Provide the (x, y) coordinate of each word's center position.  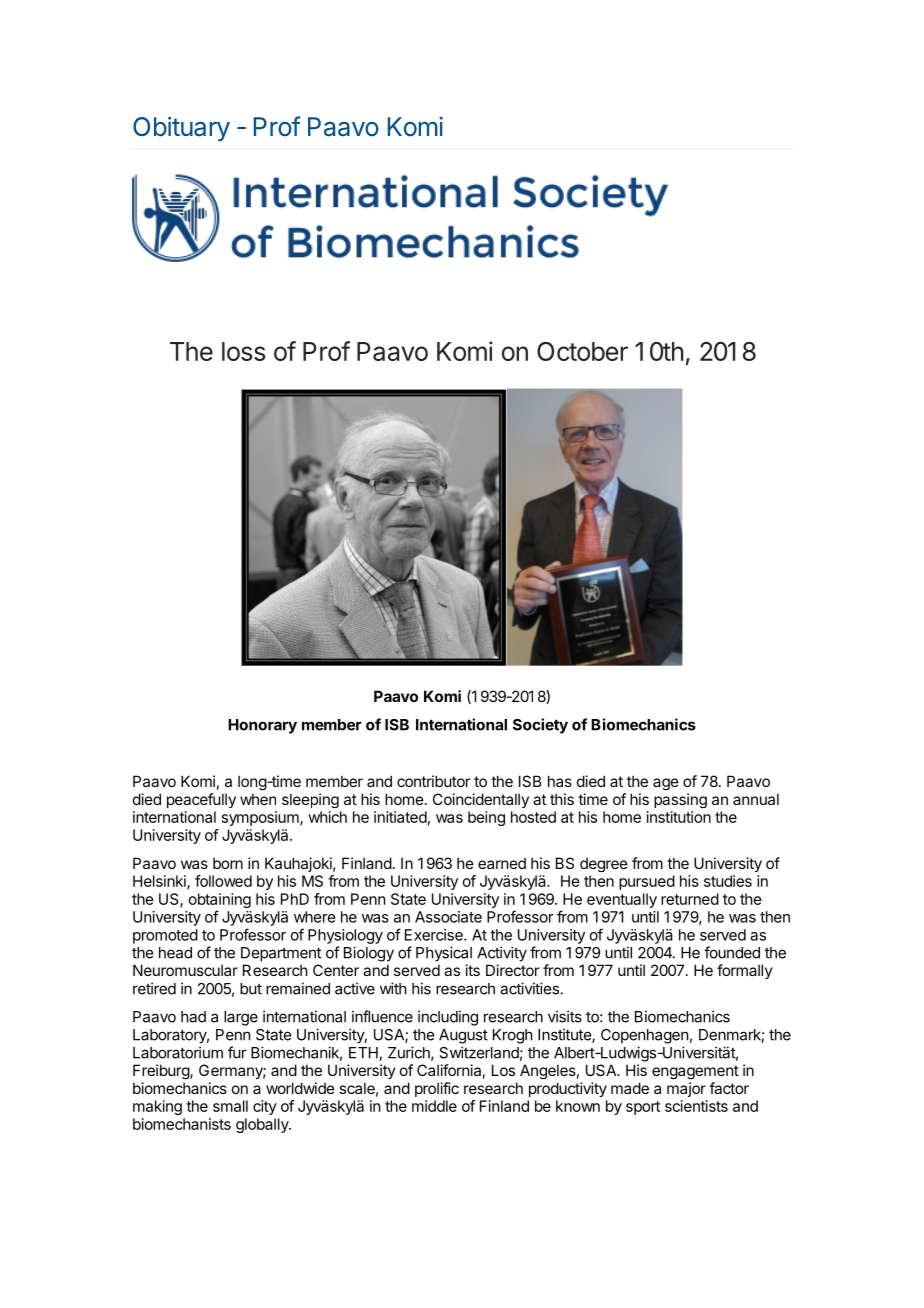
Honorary (262, 726)
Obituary (181, 129)
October (582, 351)
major (686, 1089)
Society (540, 726)
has (560, 781)
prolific (437, 1089)
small (230, 1106)
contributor (433, 781)
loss (244, 351)
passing (680, 800)
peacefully (201, 800)
